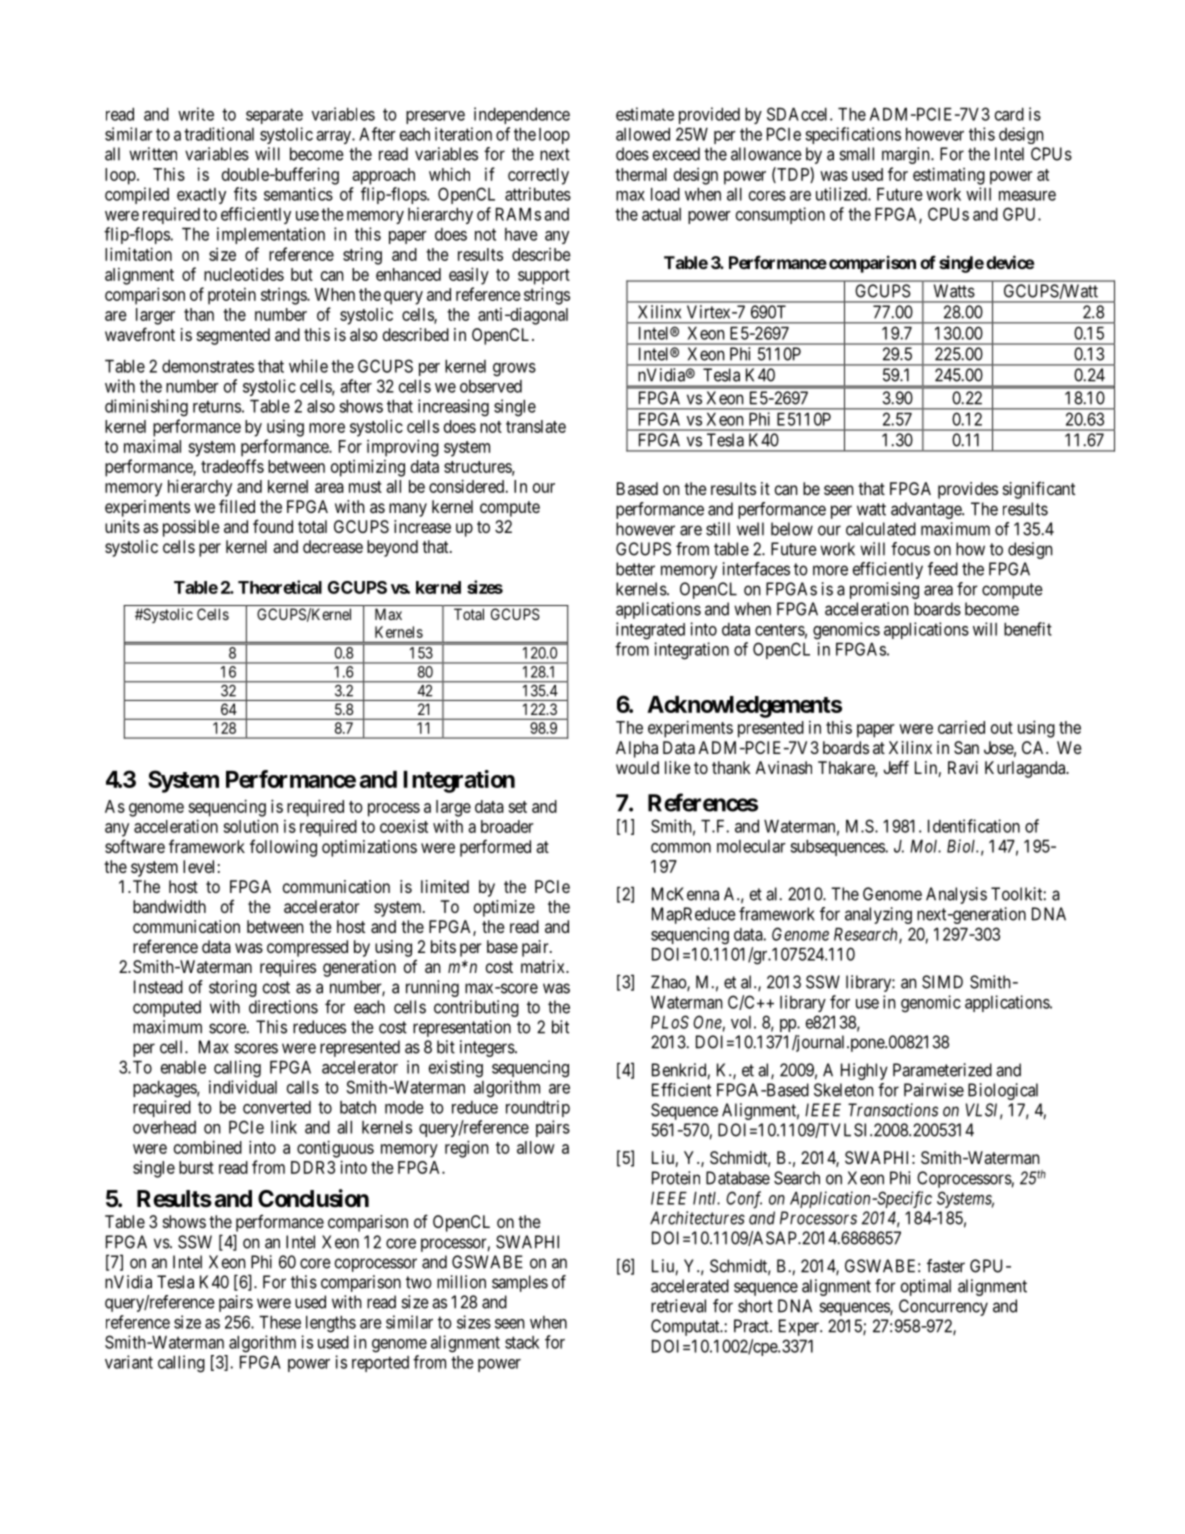 This screenshot has width=1185, height=1534. I want to click on Alpha, so click(637, 749).
